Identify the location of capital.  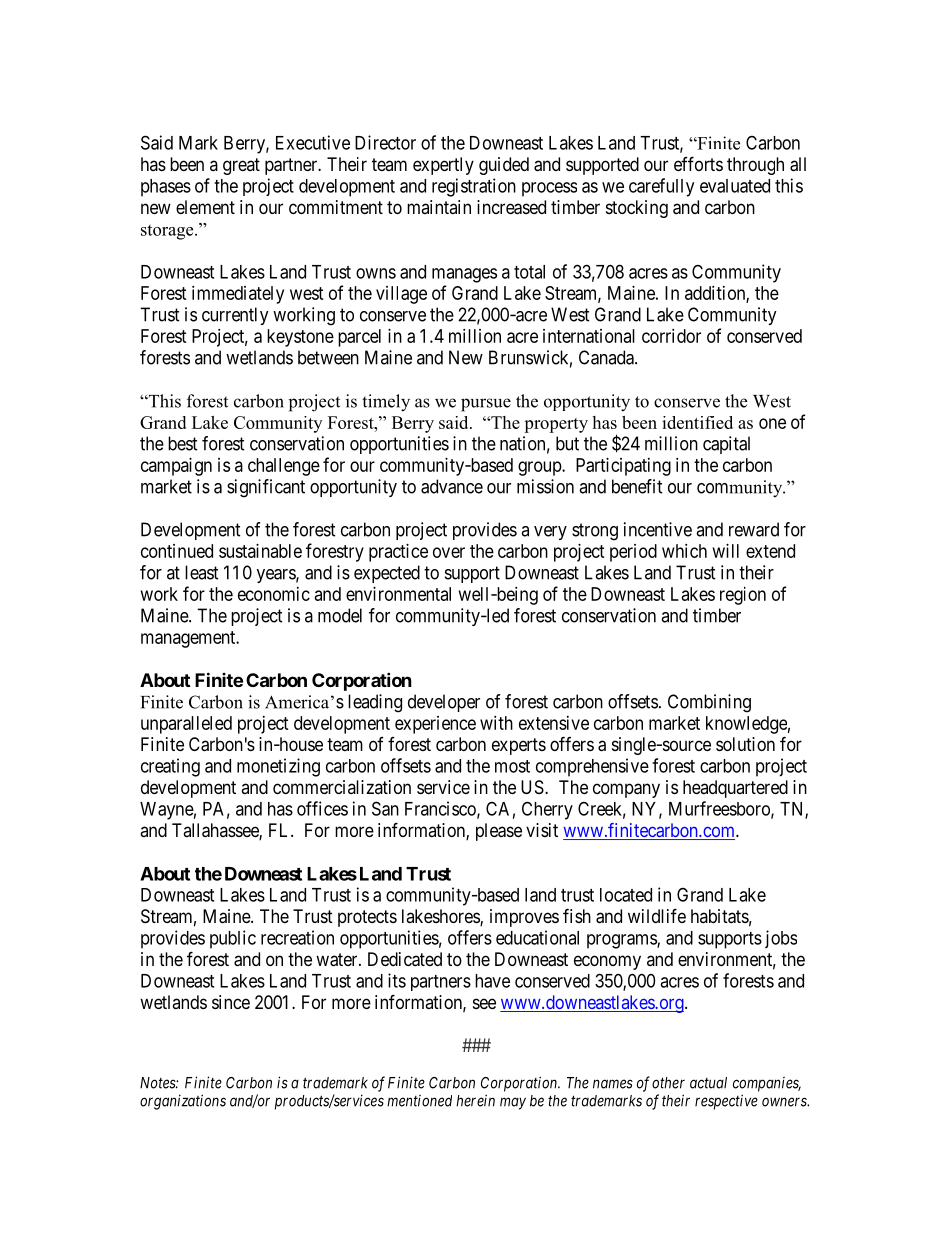
(726, 445).
